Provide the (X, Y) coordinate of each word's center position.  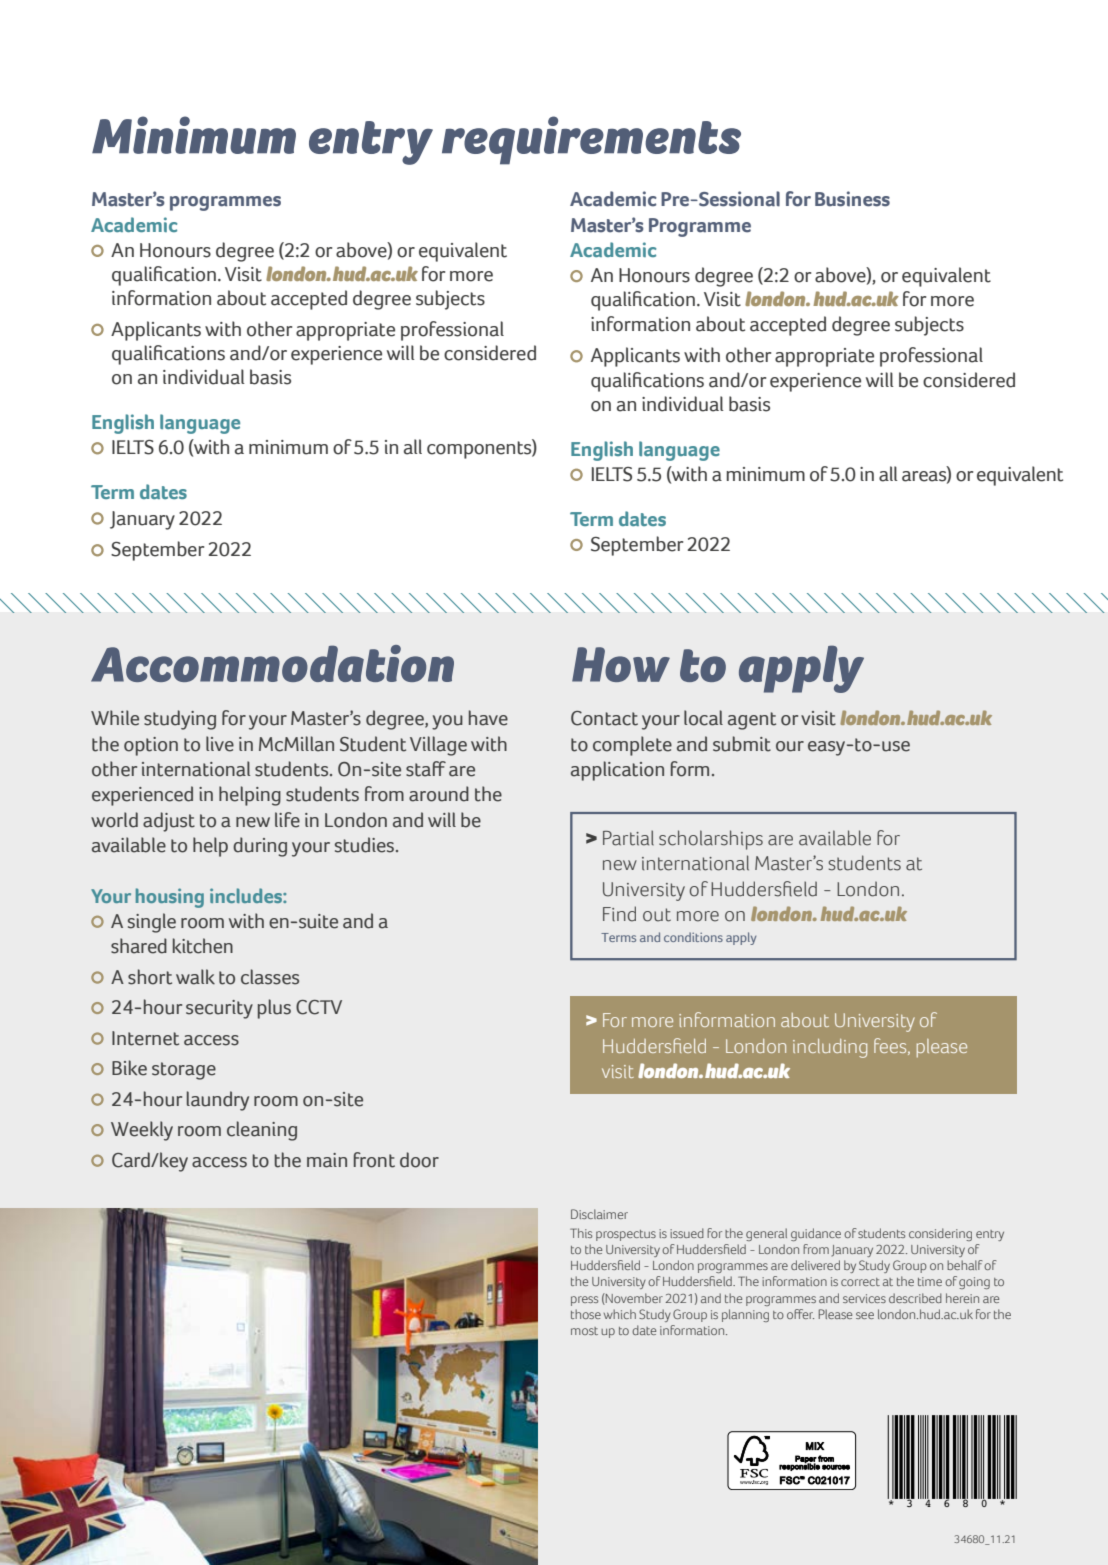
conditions (693, 937)
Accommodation (272, 663)
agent (752, 721)
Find (619, 914)
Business (852, 199)
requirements (591, 140)
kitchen (203, 946)
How (621, 664)
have (488, 718)
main (327, 1160)
